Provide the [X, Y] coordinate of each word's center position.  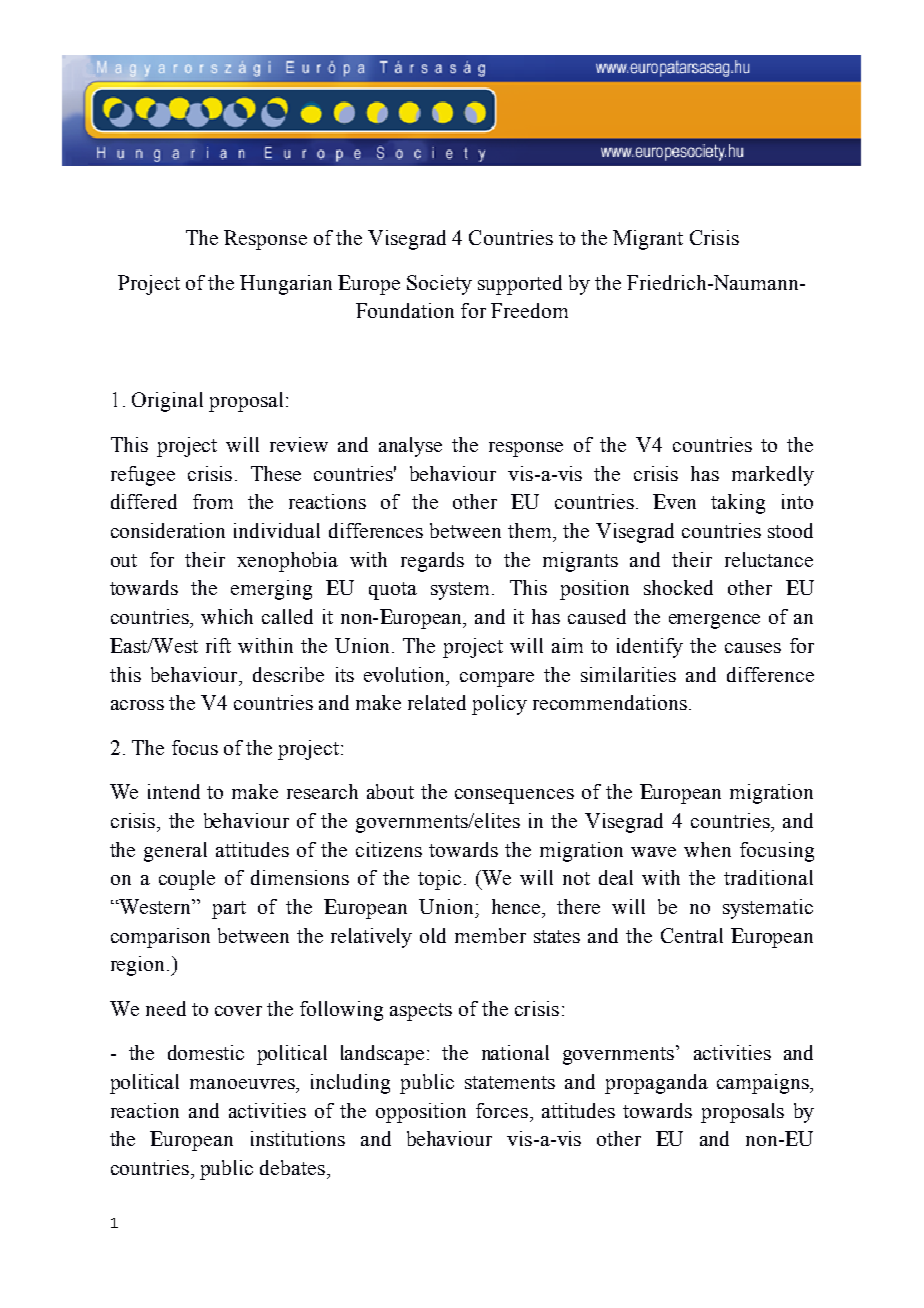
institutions [298, 1138]
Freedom [529, 310]
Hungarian [286, 285]
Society [439, 285]
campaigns [764, 1084]
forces [502, 1110]
